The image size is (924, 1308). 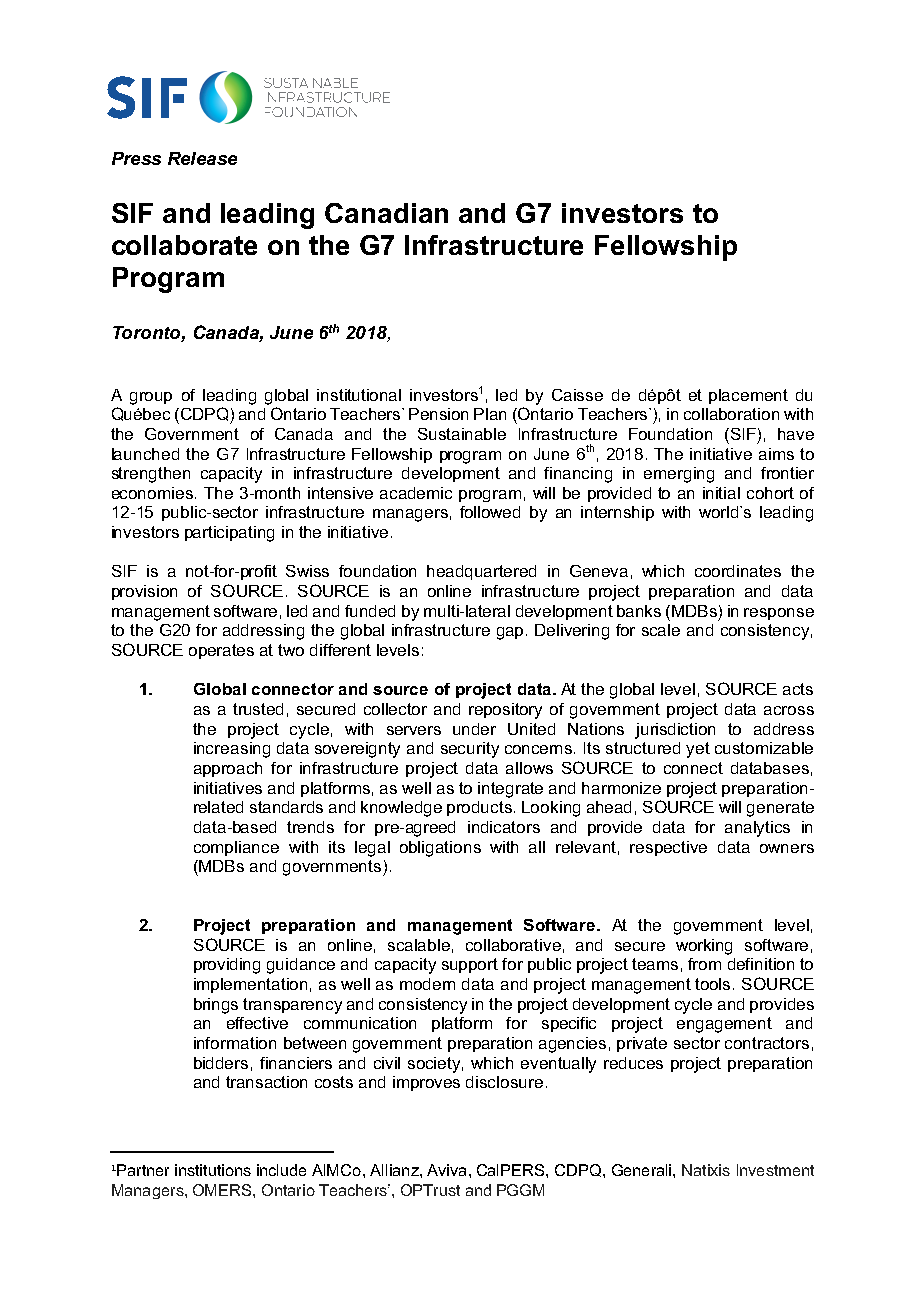 What do you see at coordinates (386, 213) in the page?
I see `Canadian` at bounding box center [386, 213].
